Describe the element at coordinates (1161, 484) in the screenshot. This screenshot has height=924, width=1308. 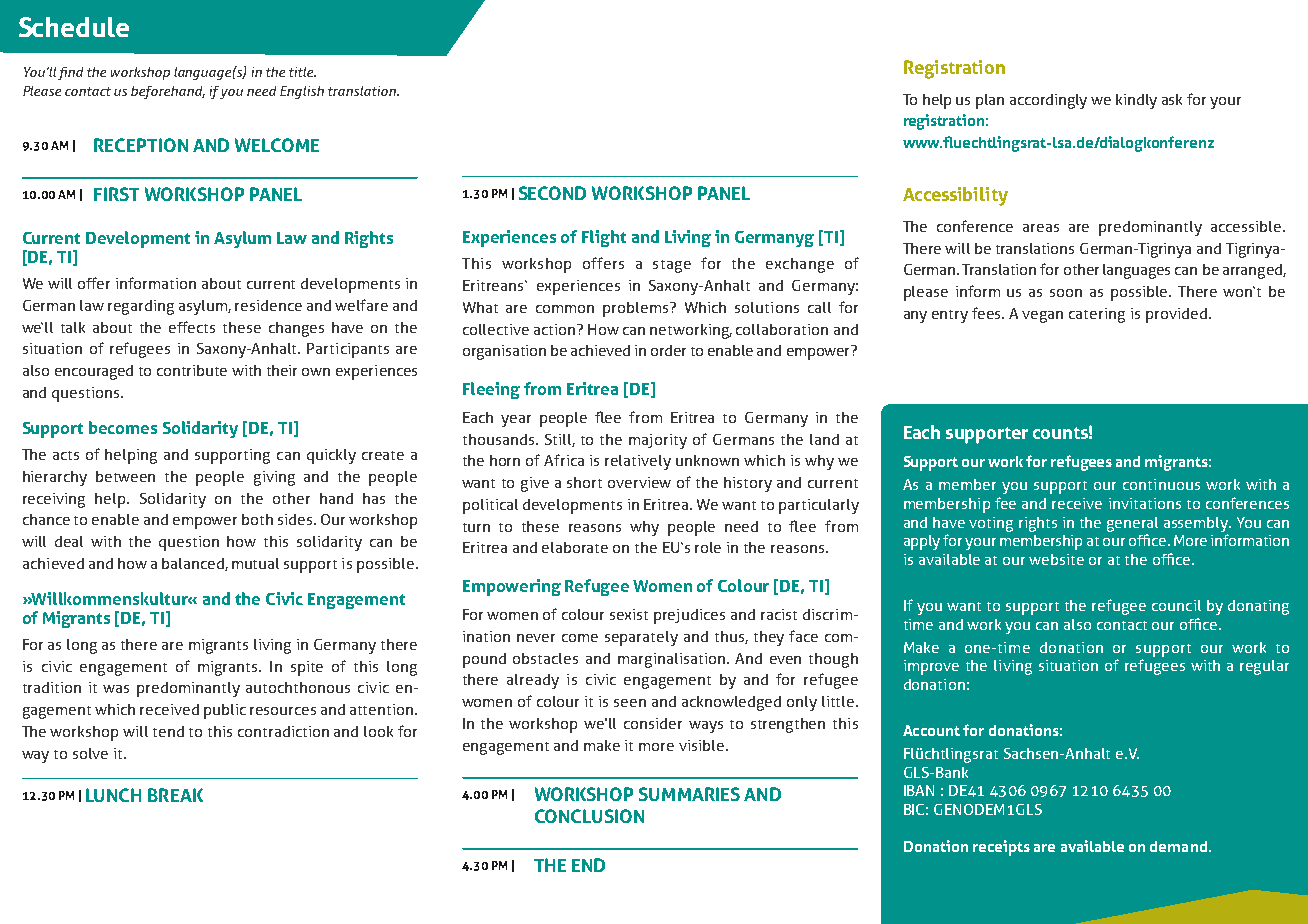
I see `continuous` at that location.
